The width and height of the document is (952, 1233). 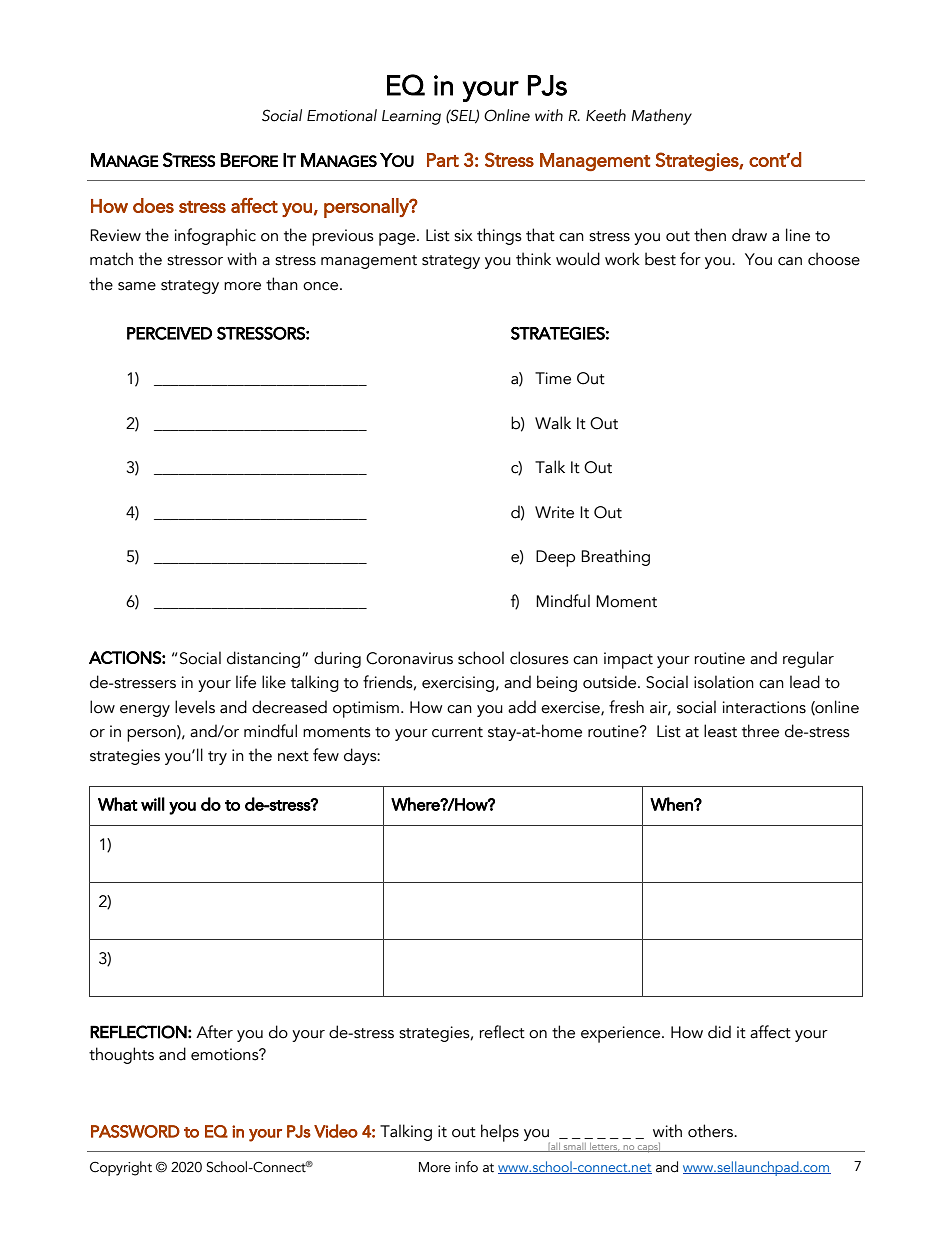 I want to click on isolation, so click(x=724, y=682).
